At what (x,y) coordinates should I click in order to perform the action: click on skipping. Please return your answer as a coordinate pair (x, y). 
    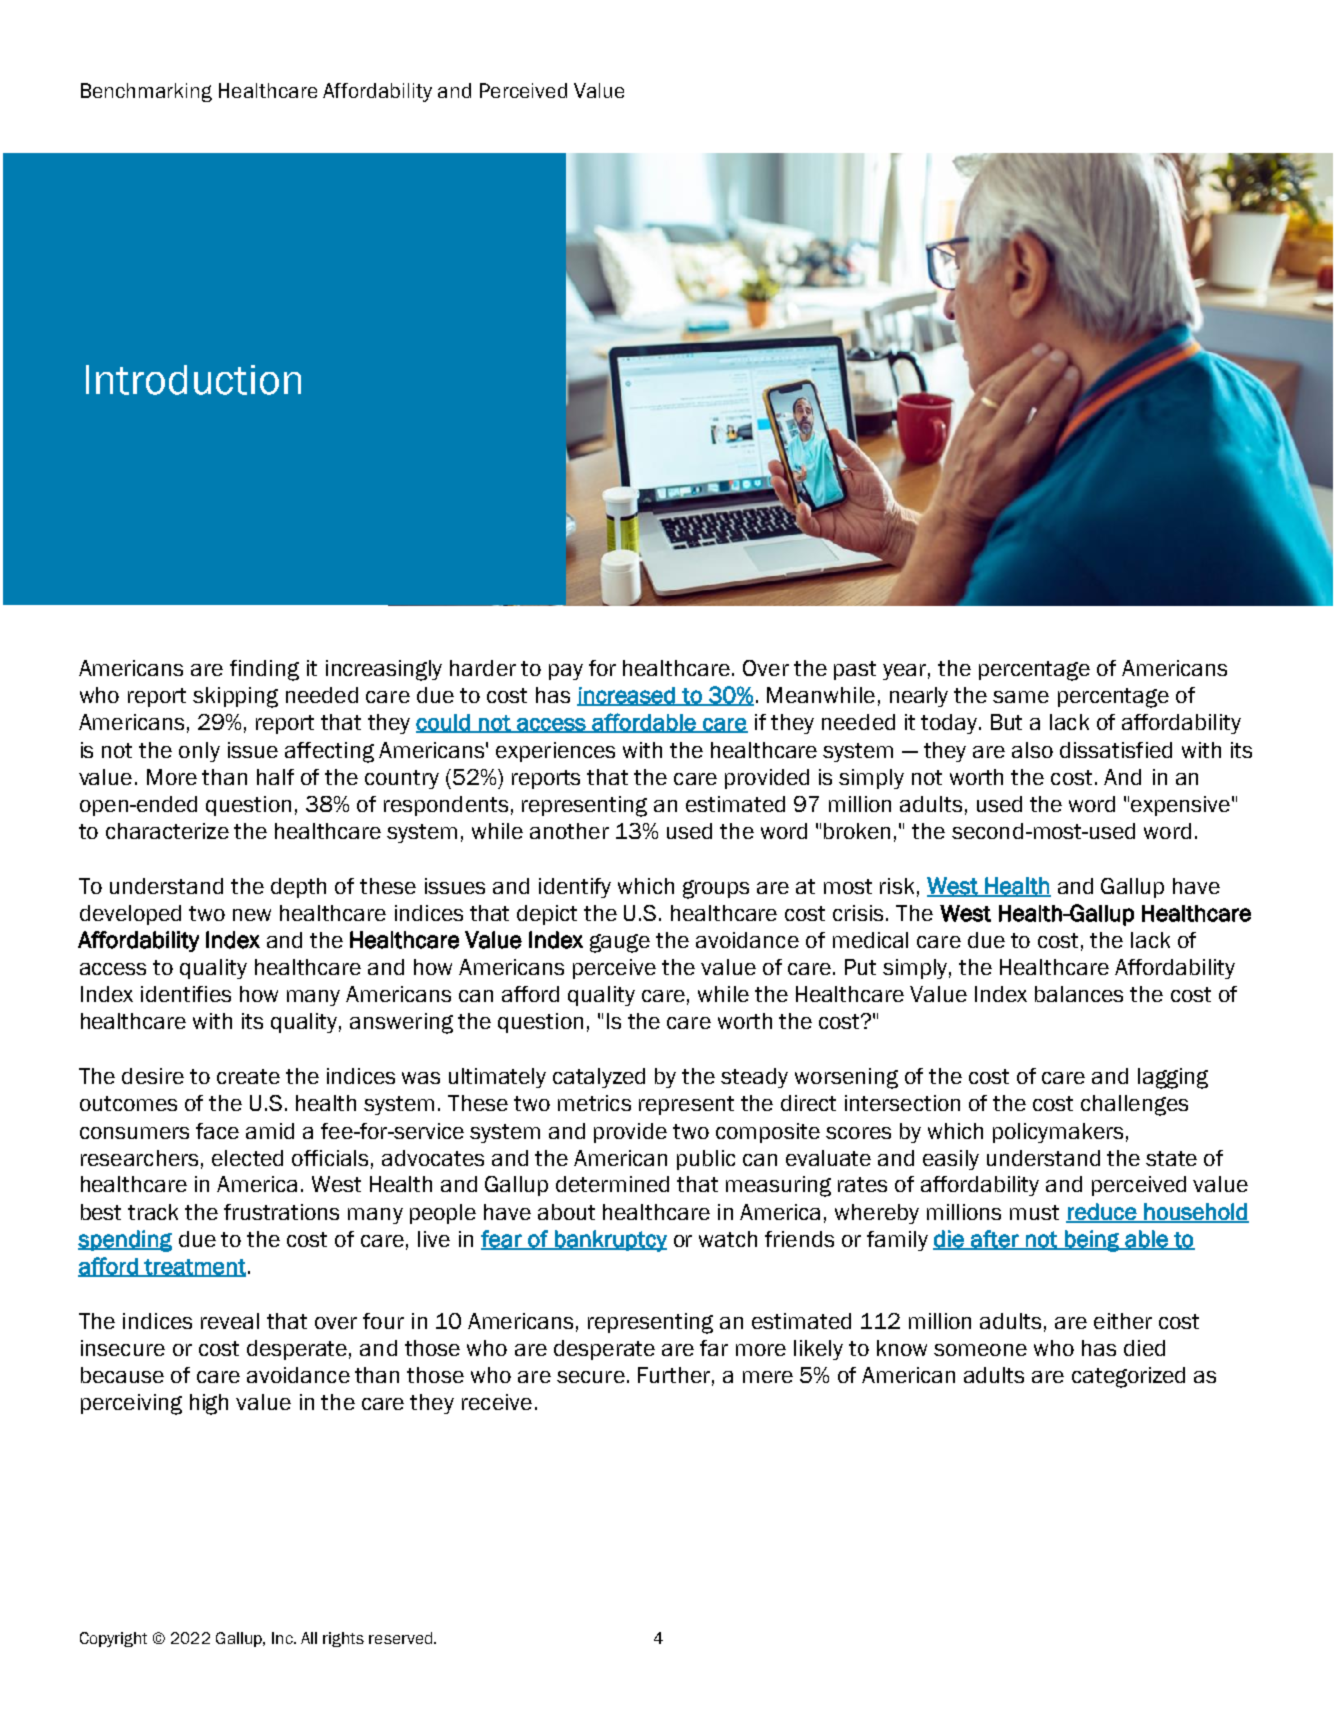
    Looking at the image, I should click on (235, 697).
